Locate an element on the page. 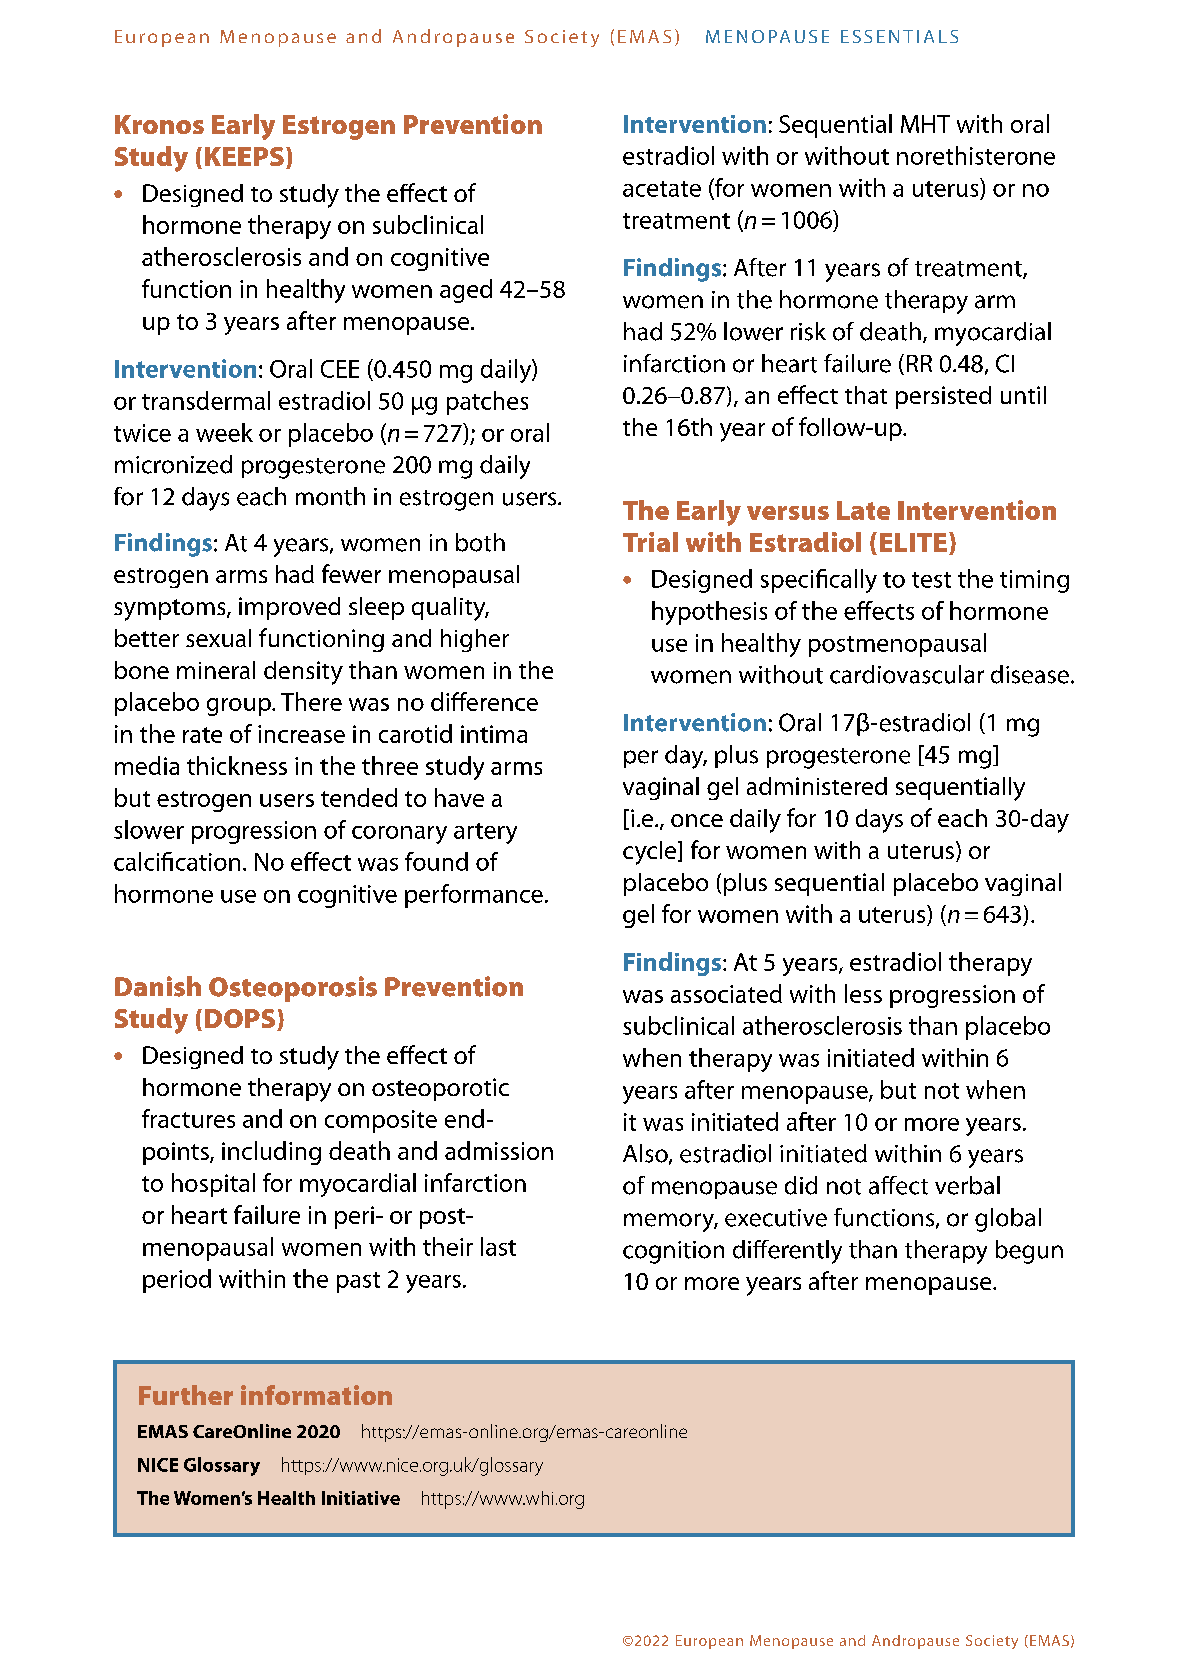 Image resolution: width=1188 pixels, height=1680 pixels. Trial is located at coordinates (650, 542).
